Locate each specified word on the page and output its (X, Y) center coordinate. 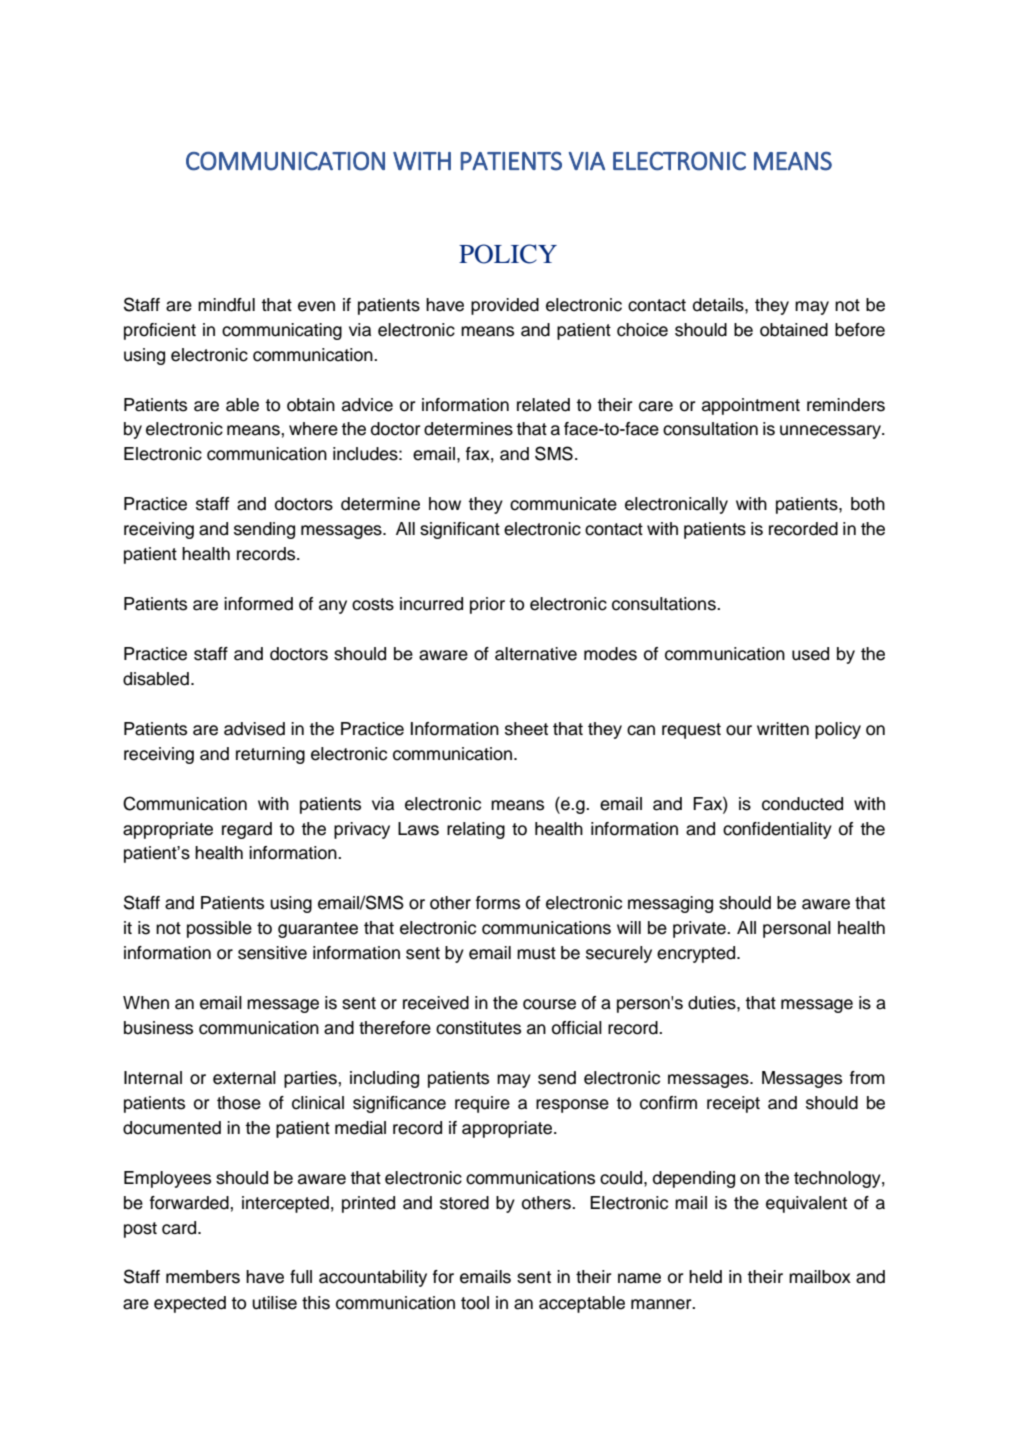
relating (476, 830)
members (203, 1277)
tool (475, 1303)
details (719, 305)
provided (505, 306)
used (810, 654)
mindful (226, 305)
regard (247, 830)
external (244, 1078)
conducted (802, 804)
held (705, 1277)
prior (487, 605)
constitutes (478, 1028)
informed (258, 604)
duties (713, 1003)
